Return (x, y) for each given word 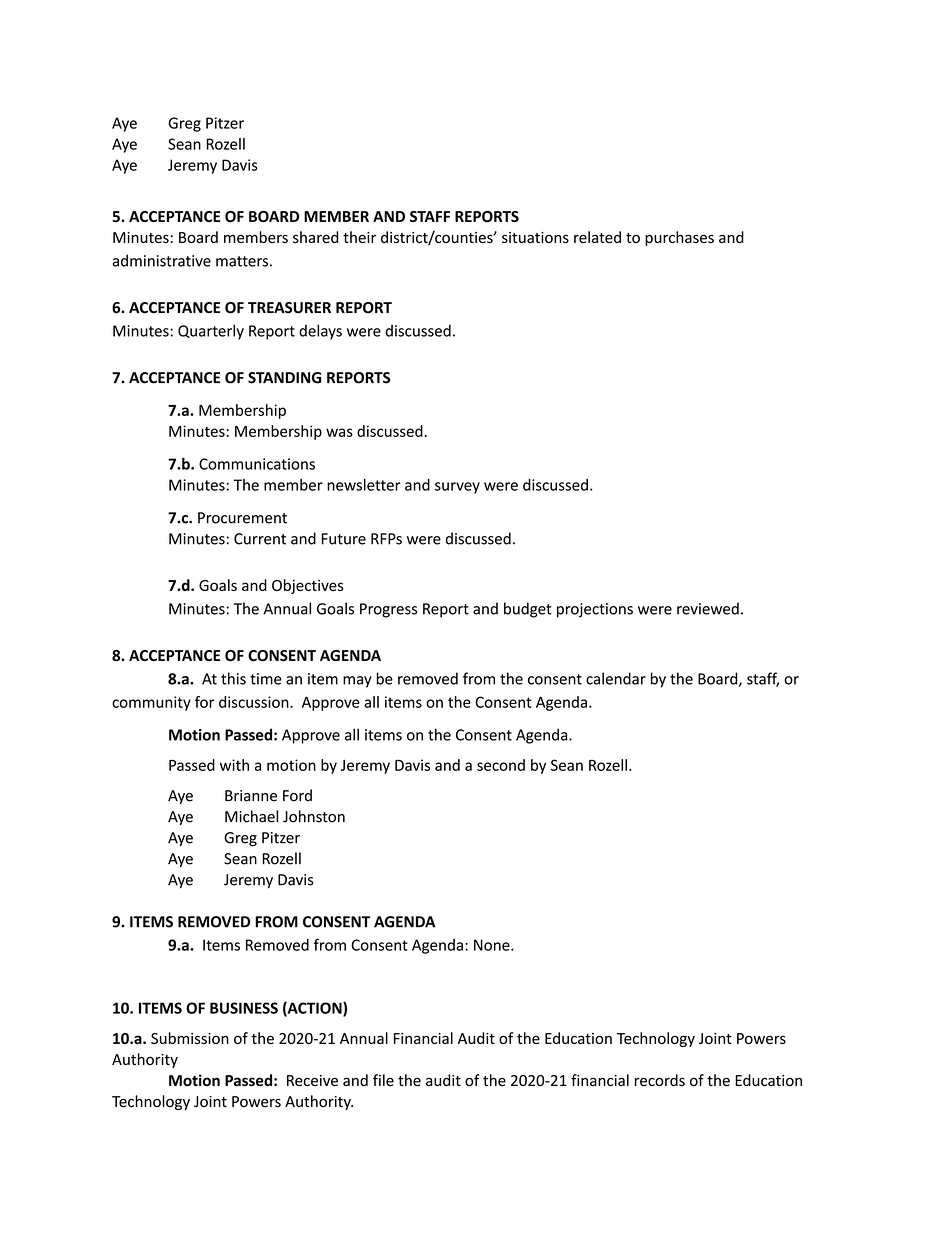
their (359, 237)
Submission (190, 1038)
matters (242, 261)
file (383, 1080)
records (660, 1080)
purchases (679, 238)
